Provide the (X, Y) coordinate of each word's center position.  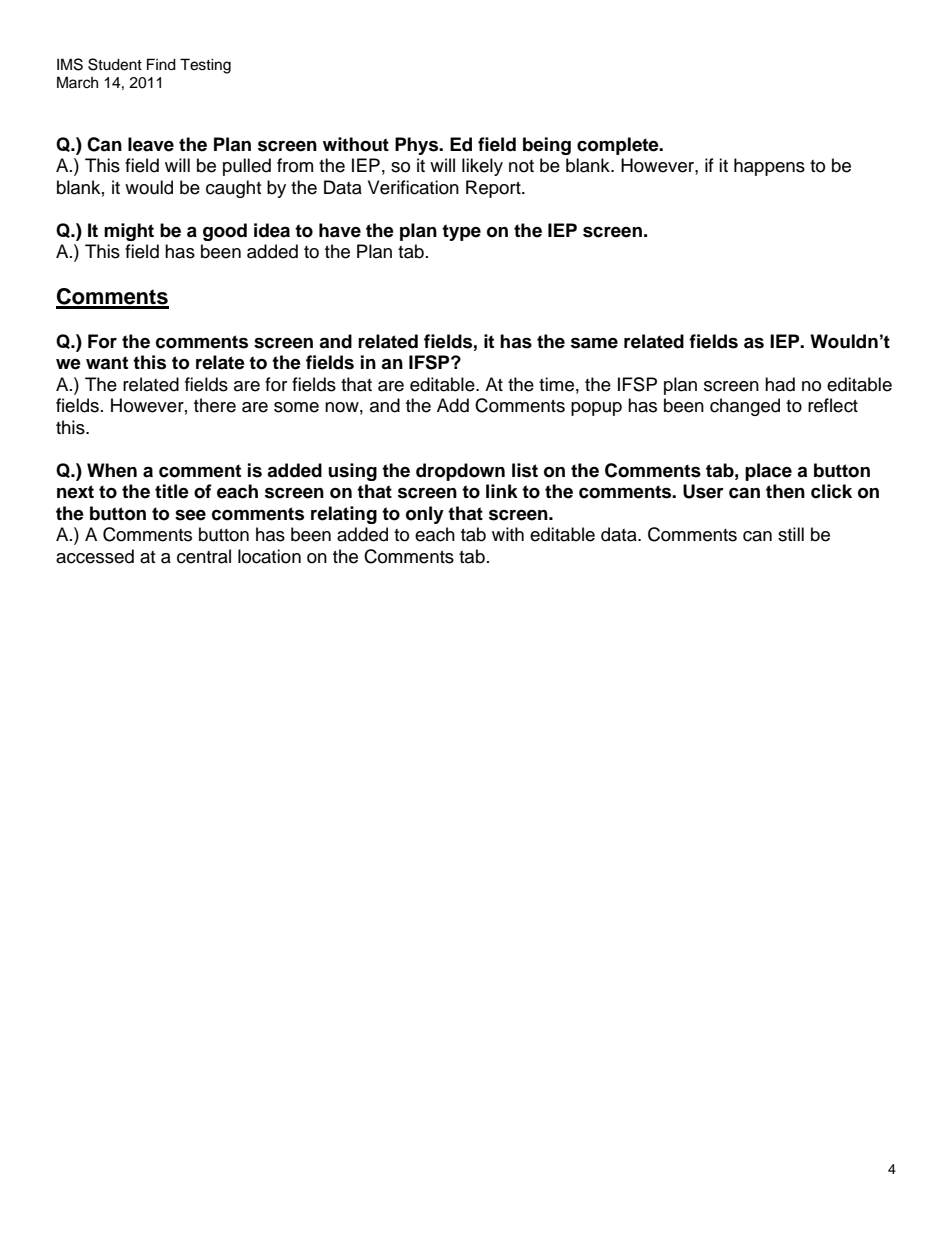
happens (769, 167)
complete (619, 146)
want (107, 363)
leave (151, 144)
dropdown (460, 472)
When (112, 470)
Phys (418, 146)
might (129, 232)
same (594, 343)
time (556, 384)
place (768, 472)
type (461, 232)
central (204, 556)
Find (161, 64)
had (780, 384)
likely (482, 167)
